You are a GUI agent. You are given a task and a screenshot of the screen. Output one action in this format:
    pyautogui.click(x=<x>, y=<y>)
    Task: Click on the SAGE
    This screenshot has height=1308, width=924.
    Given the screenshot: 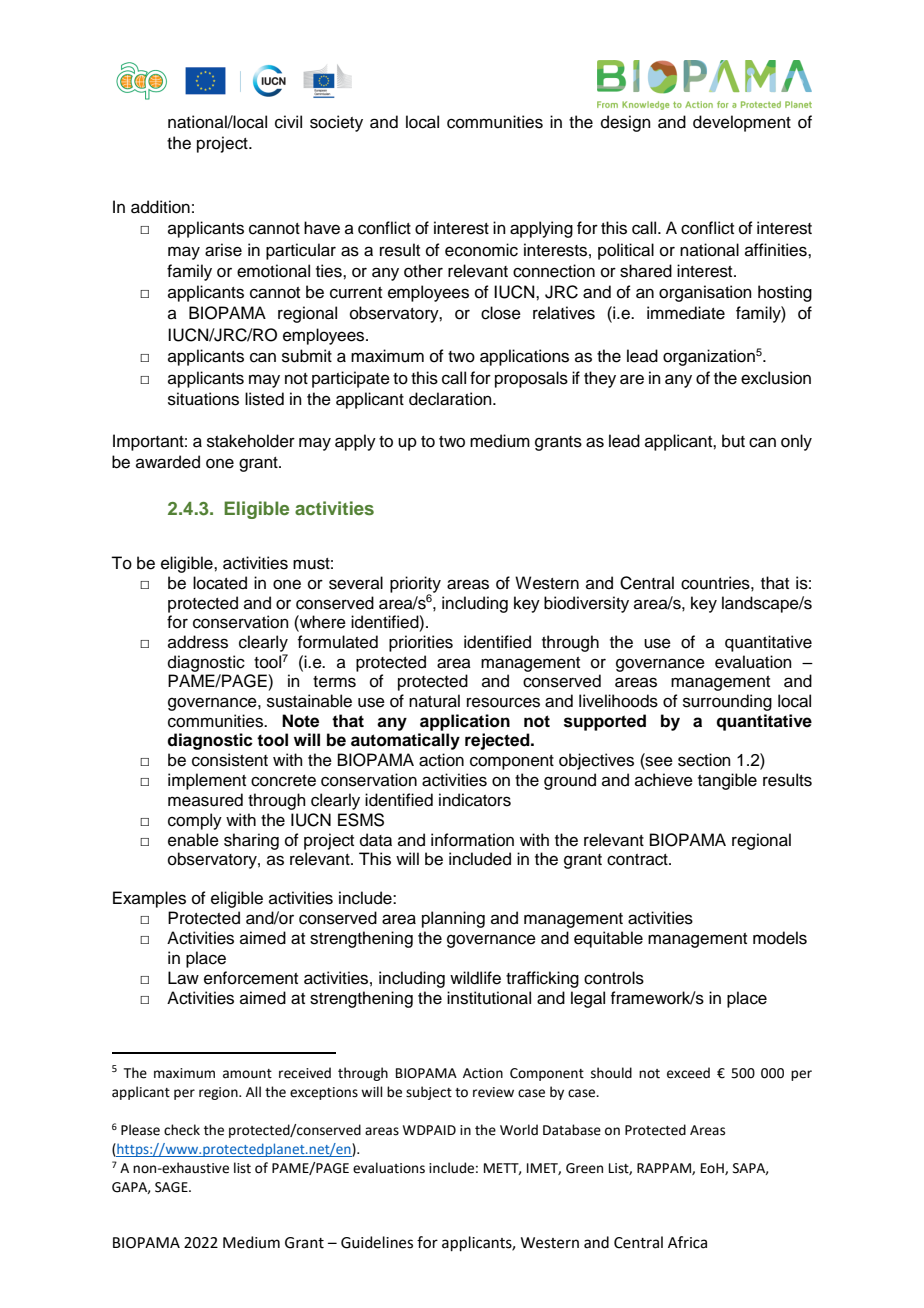 What is the action you would take?
    pyautogui.click(x=172, y=1187)
